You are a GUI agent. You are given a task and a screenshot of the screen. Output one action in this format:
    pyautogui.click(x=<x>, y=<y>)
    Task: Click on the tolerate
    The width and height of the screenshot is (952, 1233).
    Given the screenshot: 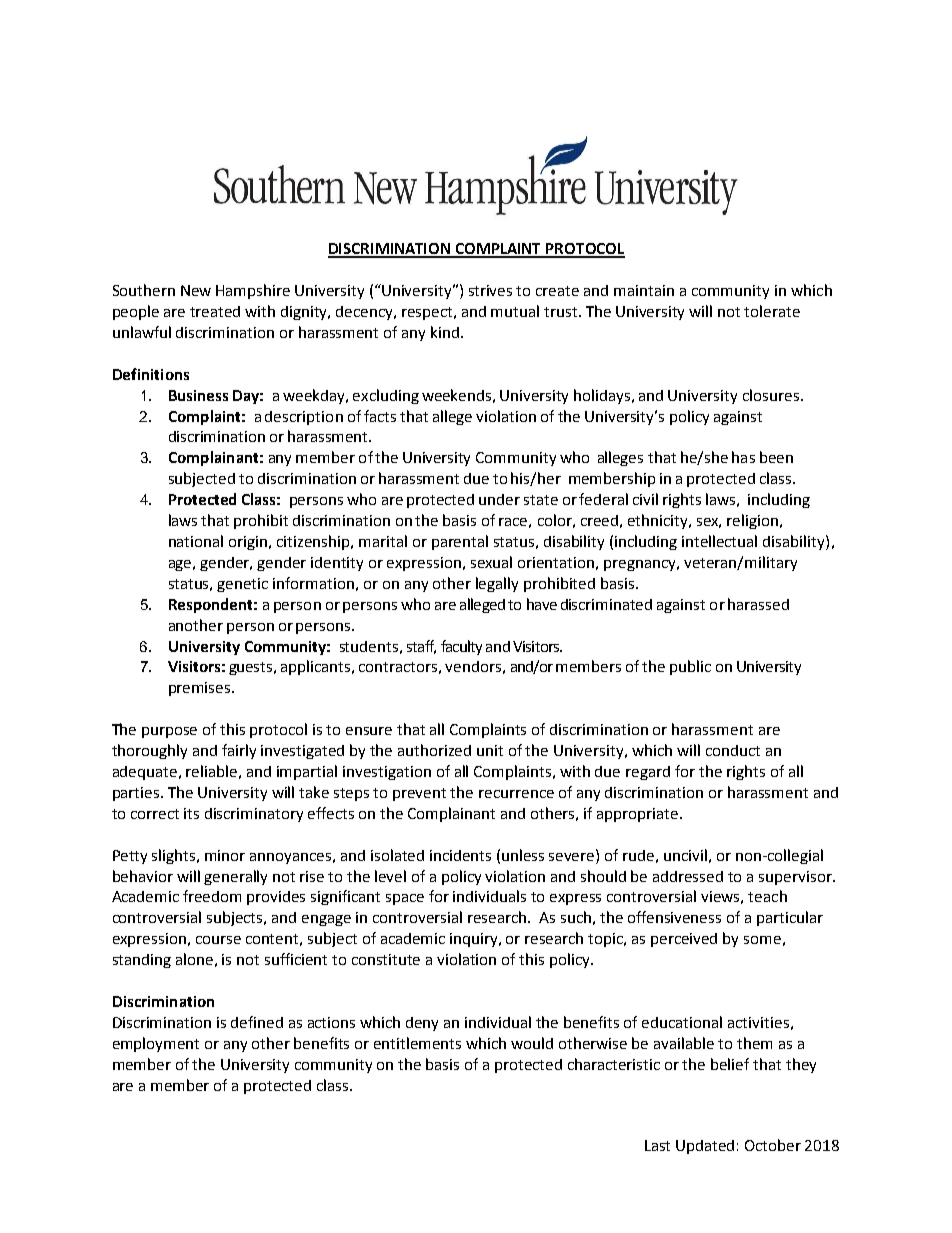 What is the action you would take?
    pyautogui.click(x=772, y=311)
